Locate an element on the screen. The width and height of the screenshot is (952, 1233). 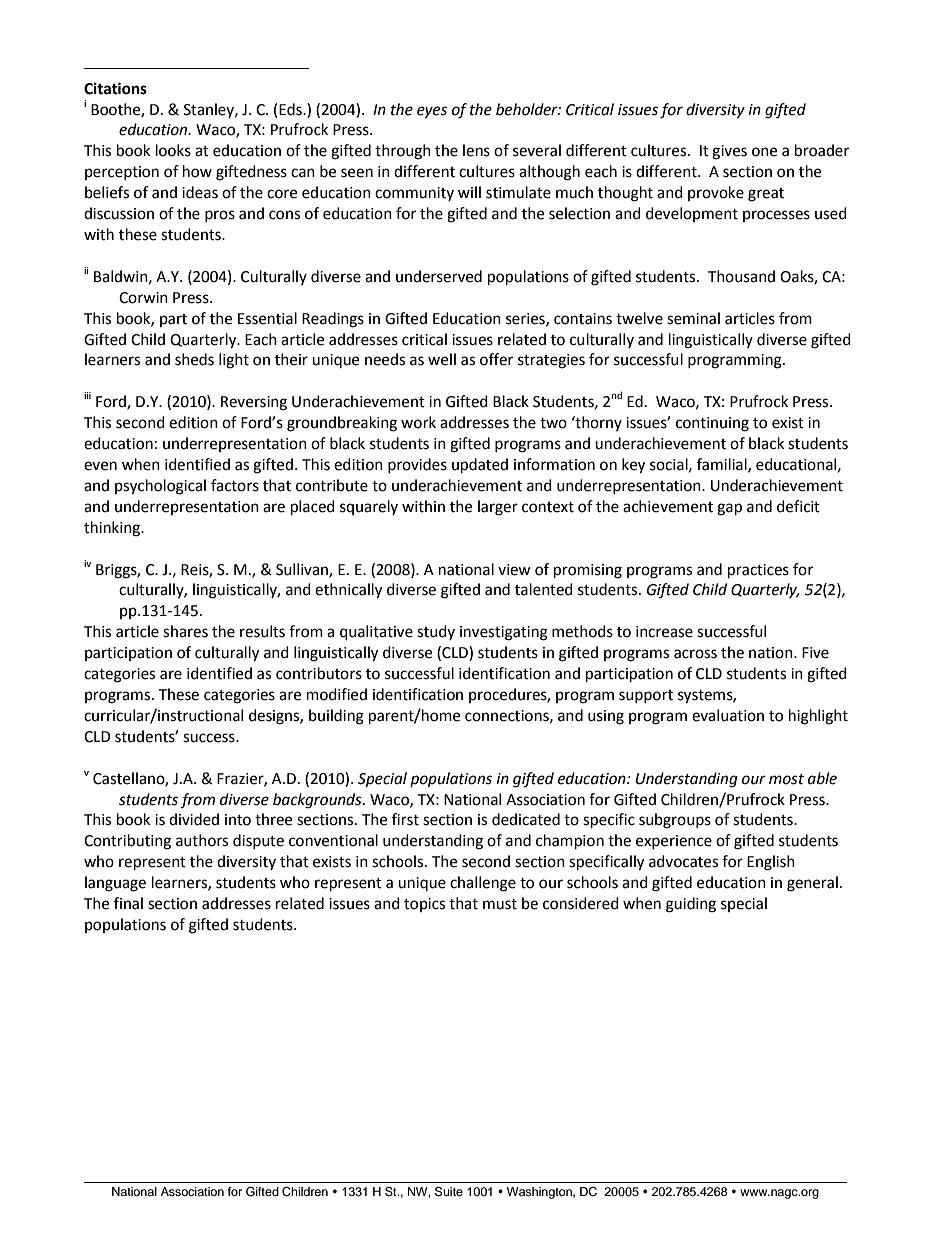
looks is located at coordinates (173, 150).
